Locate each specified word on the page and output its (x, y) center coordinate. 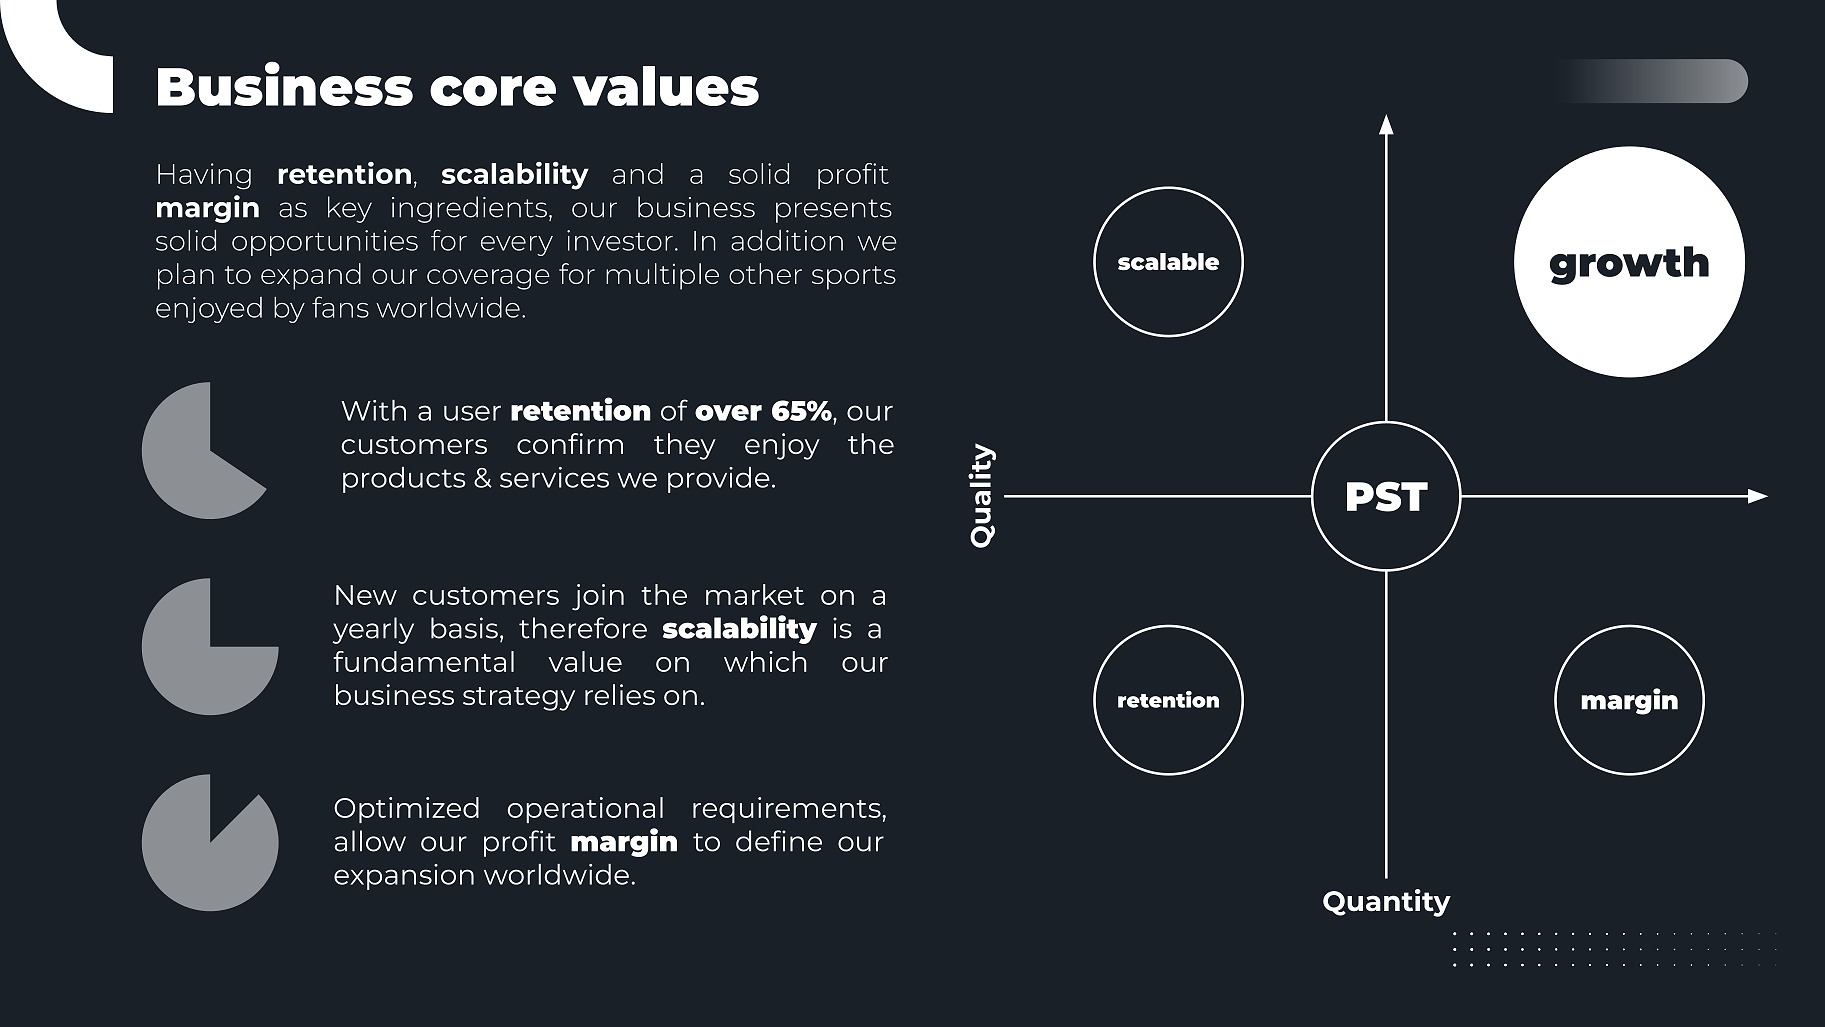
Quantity (1387, 903)
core (493, 91)
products (404, 480)
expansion (404, 877)
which (765, 661)
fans (340, 307)
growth (1629, 265)
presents (834, 211)
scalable (1168, 262)
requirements (788, 810)
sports (854, 278)
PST (1387, 496)
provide (719, 480)
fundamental (423, 661)
